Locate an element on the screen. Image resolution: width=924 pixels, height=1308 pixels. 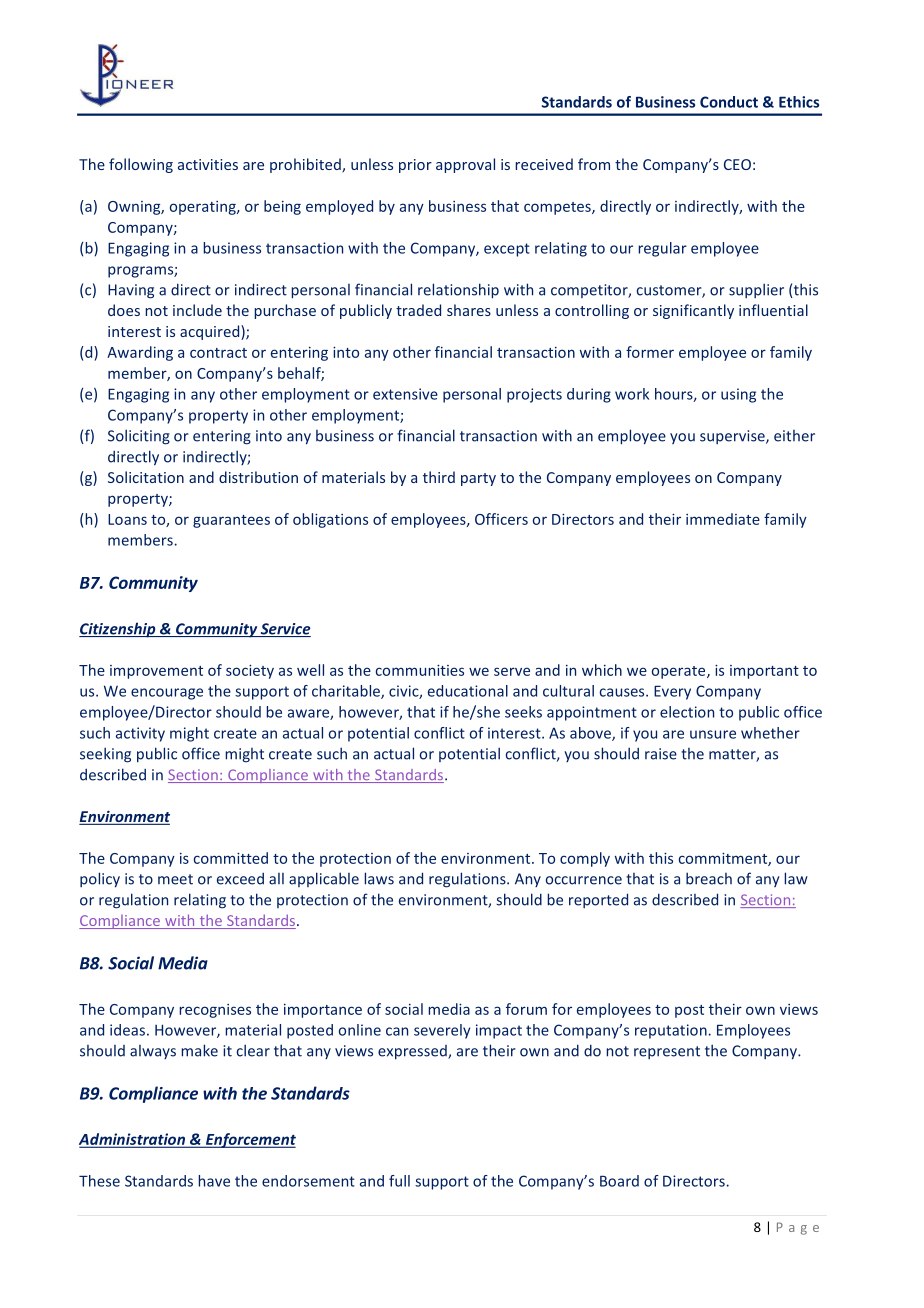
approval is located at coordinates (465, 165).
